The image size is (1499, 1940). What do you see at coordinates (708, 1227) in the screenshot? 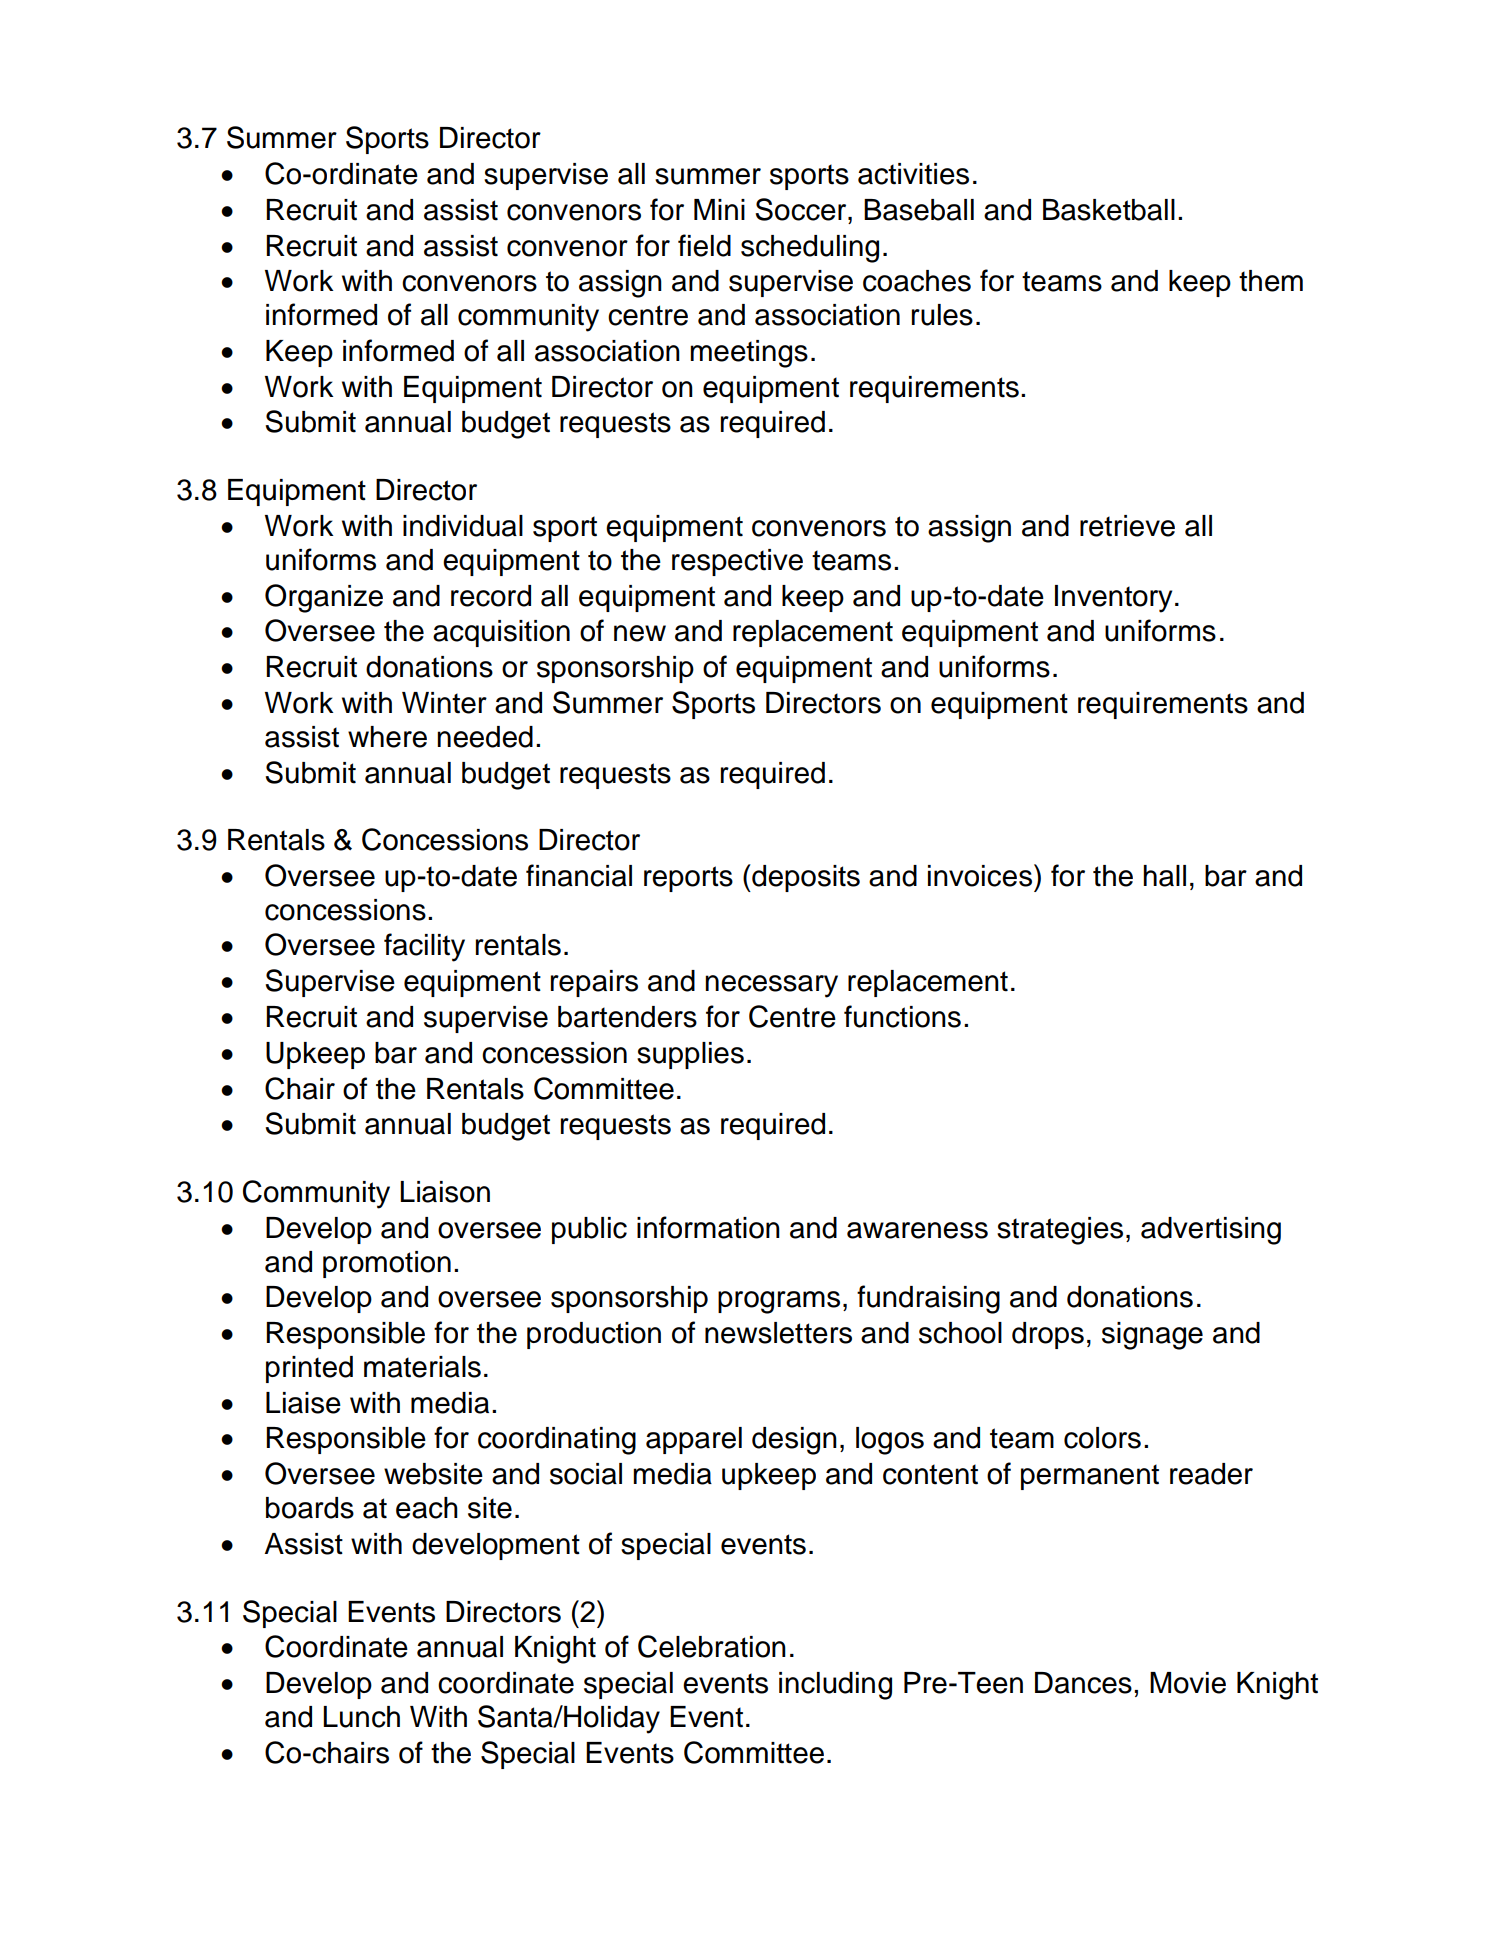
I see `information` at bounding box center [708, 1227].
